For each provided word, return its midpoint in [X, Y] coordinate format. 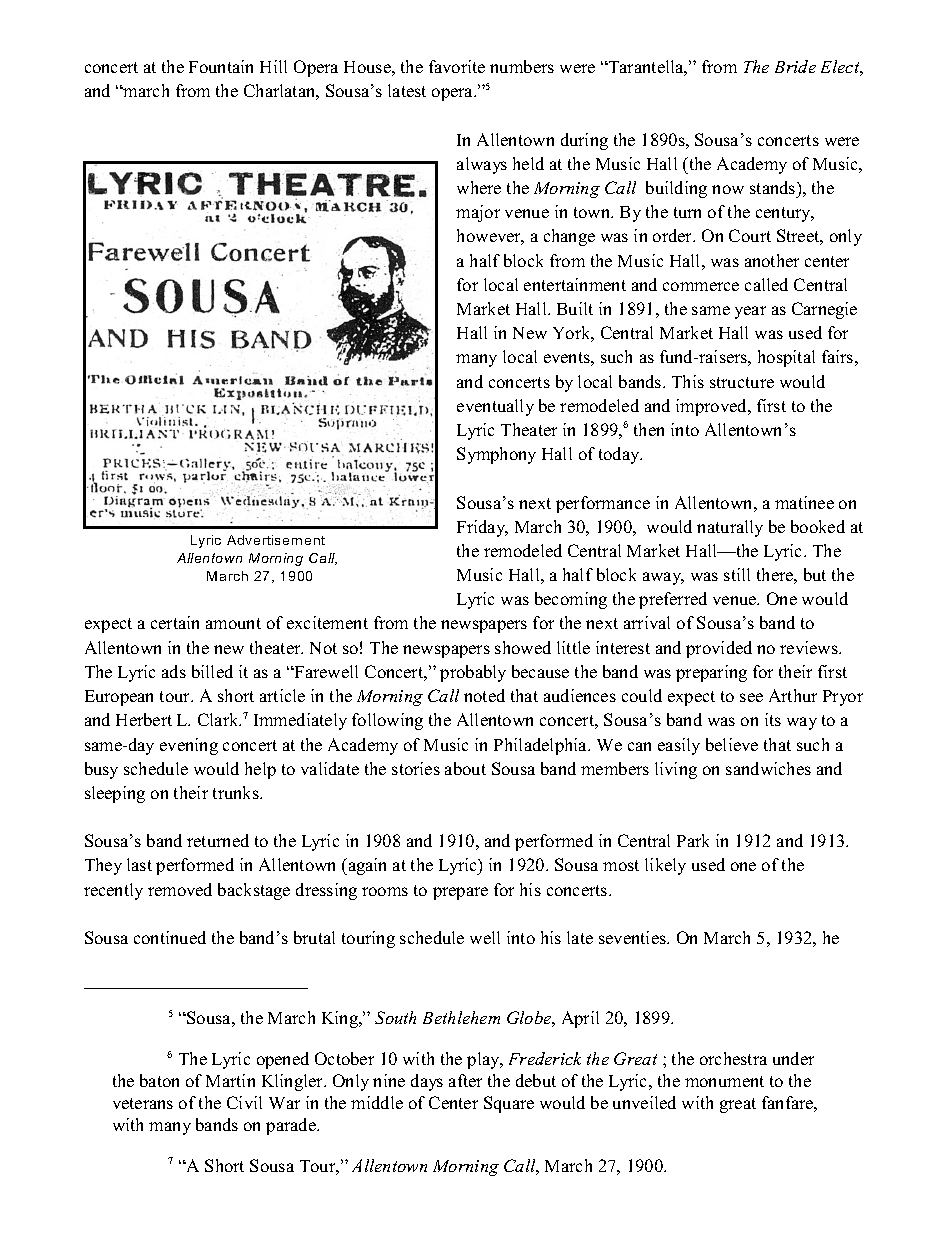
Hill [273, 66]
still [737, 574]
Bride [795, 66]
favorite [457, 66]
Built [575, 308]
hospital [786, 358]
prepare [460, 893]
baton [159, 1080]
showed [523, 647]
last [139, 864]
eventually [495, 407]
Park [693, 840]
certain [175, 622]
